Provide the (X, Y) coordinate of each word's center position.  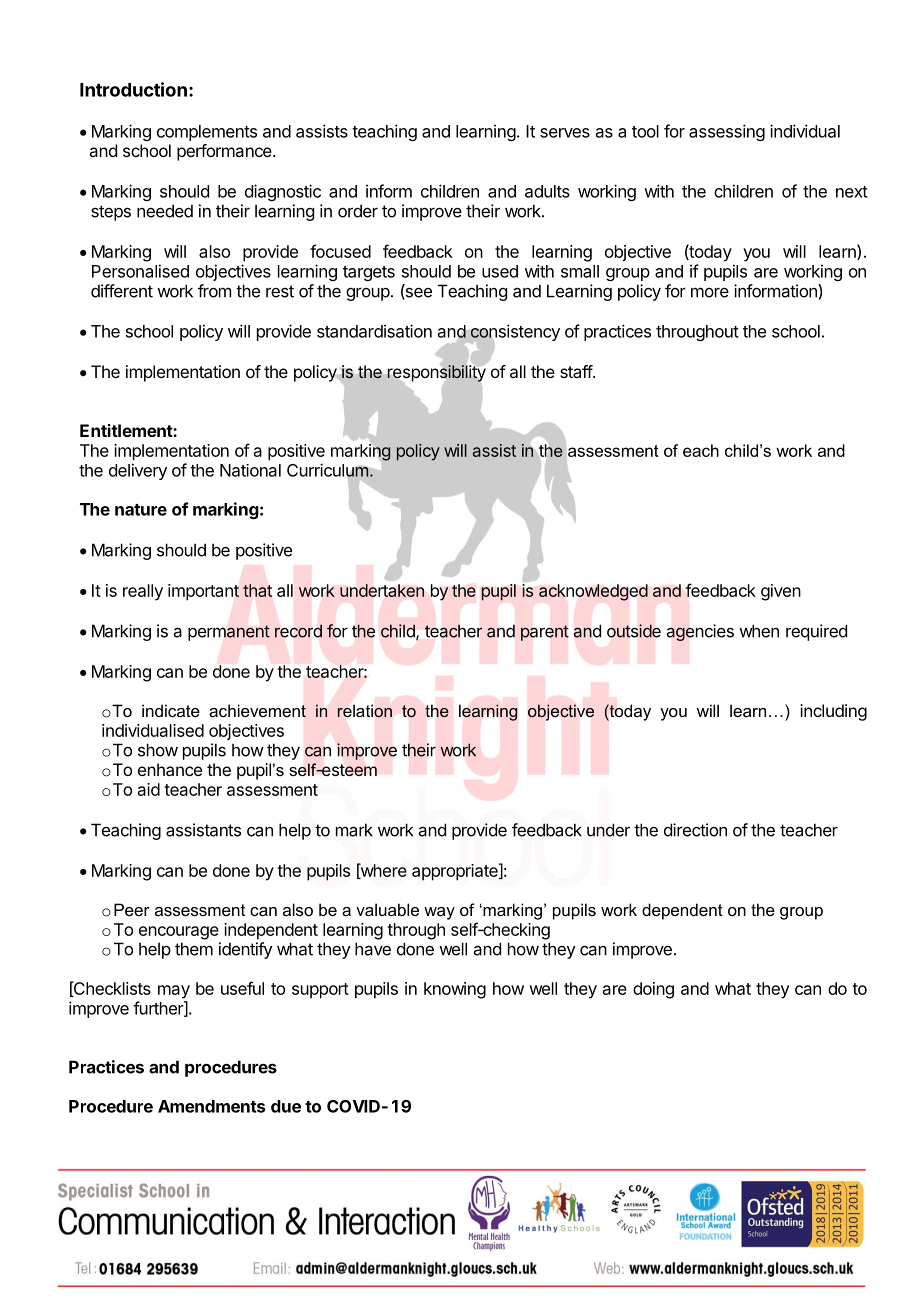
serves (565, 133)
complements (207, 133)
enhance (170, 769)
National (250, 470)
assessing (727, 132)
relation (365, 711)
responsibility (436, 373)
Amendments (211, 1106)
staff (577, 371)
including (833, 712)
